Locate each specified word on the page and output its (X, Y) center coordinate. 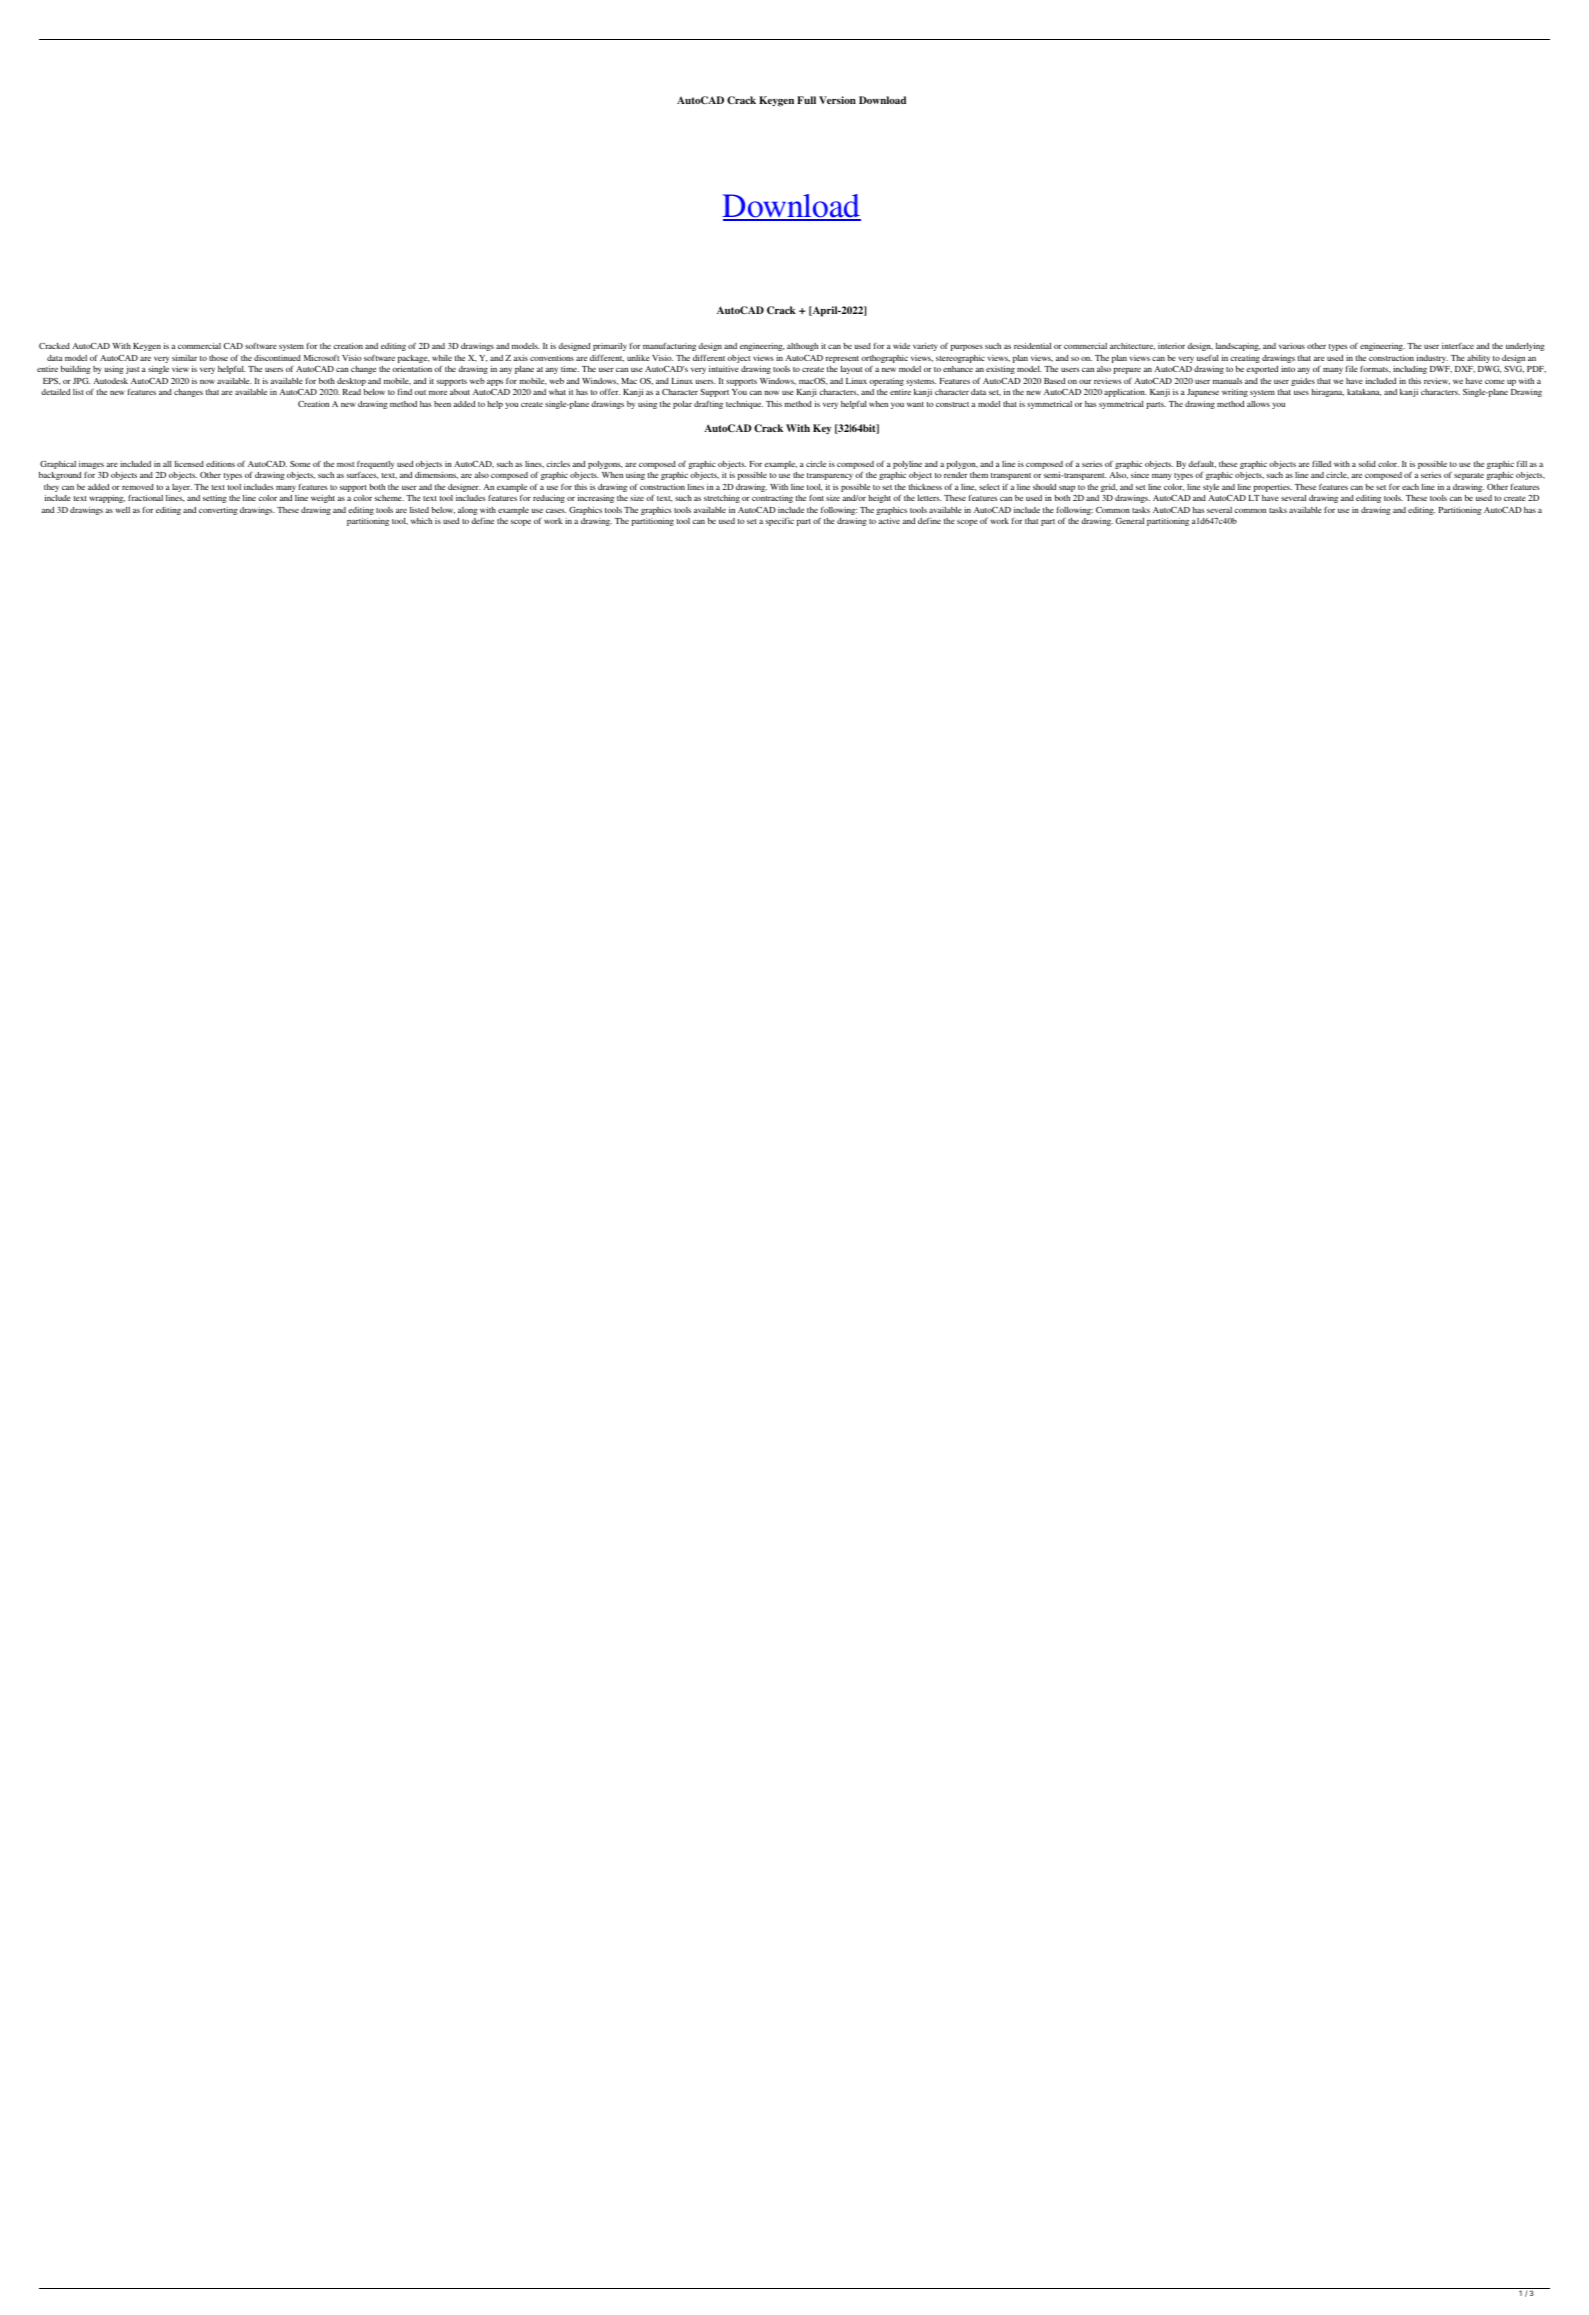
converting (218, 511)
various (1292, 346)
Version (837, 100)
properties (1272, 488)
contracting (772, 499)
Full (806, 100)
